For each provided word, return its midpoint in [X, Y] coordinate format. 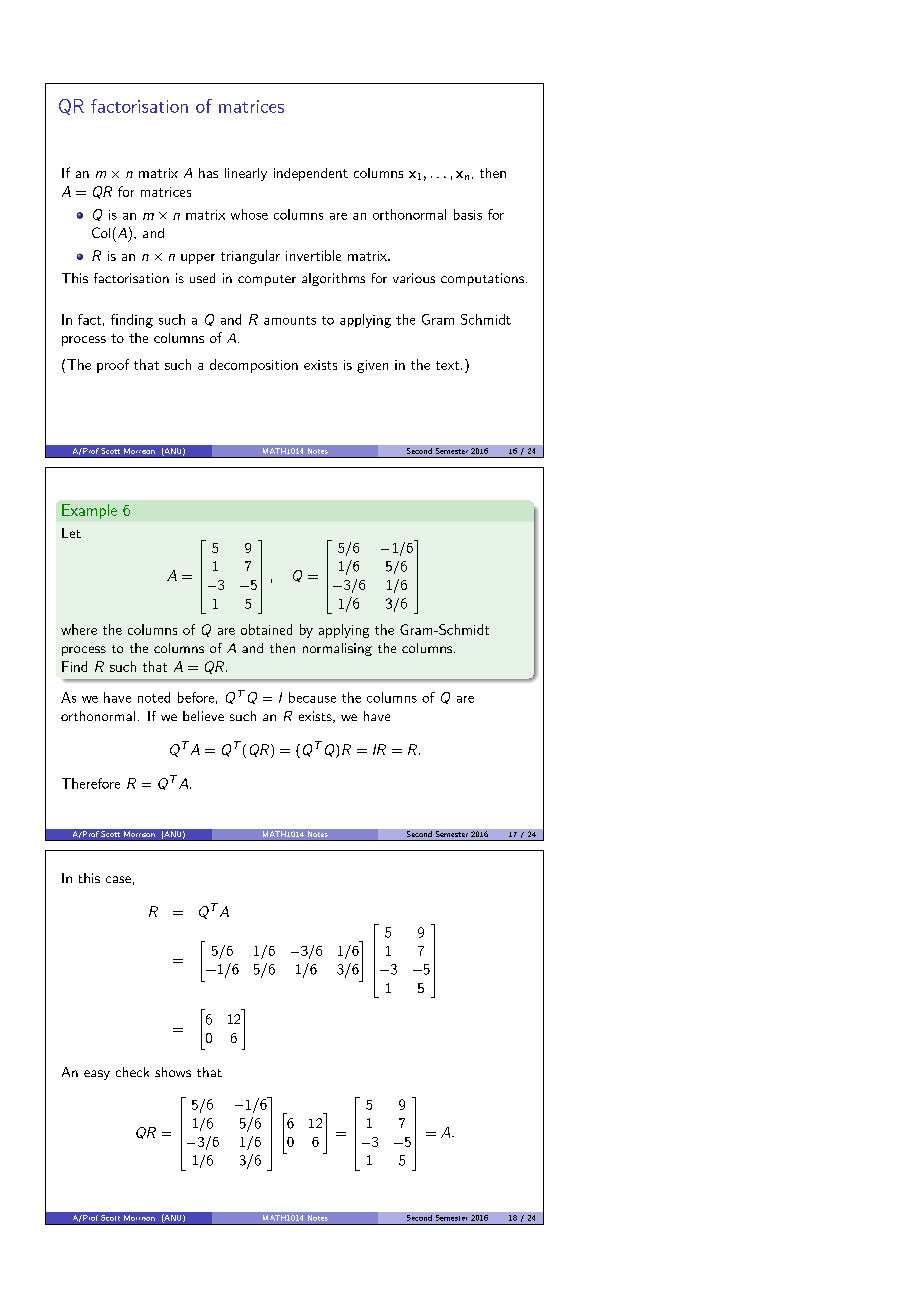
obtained [266, 629]
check [132, 1072]
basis [468, 214]
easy [97, 1075]
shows [173, 1072]
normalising [337, 649]
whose [249, 214]
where [79, 629]
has [208, 173]
